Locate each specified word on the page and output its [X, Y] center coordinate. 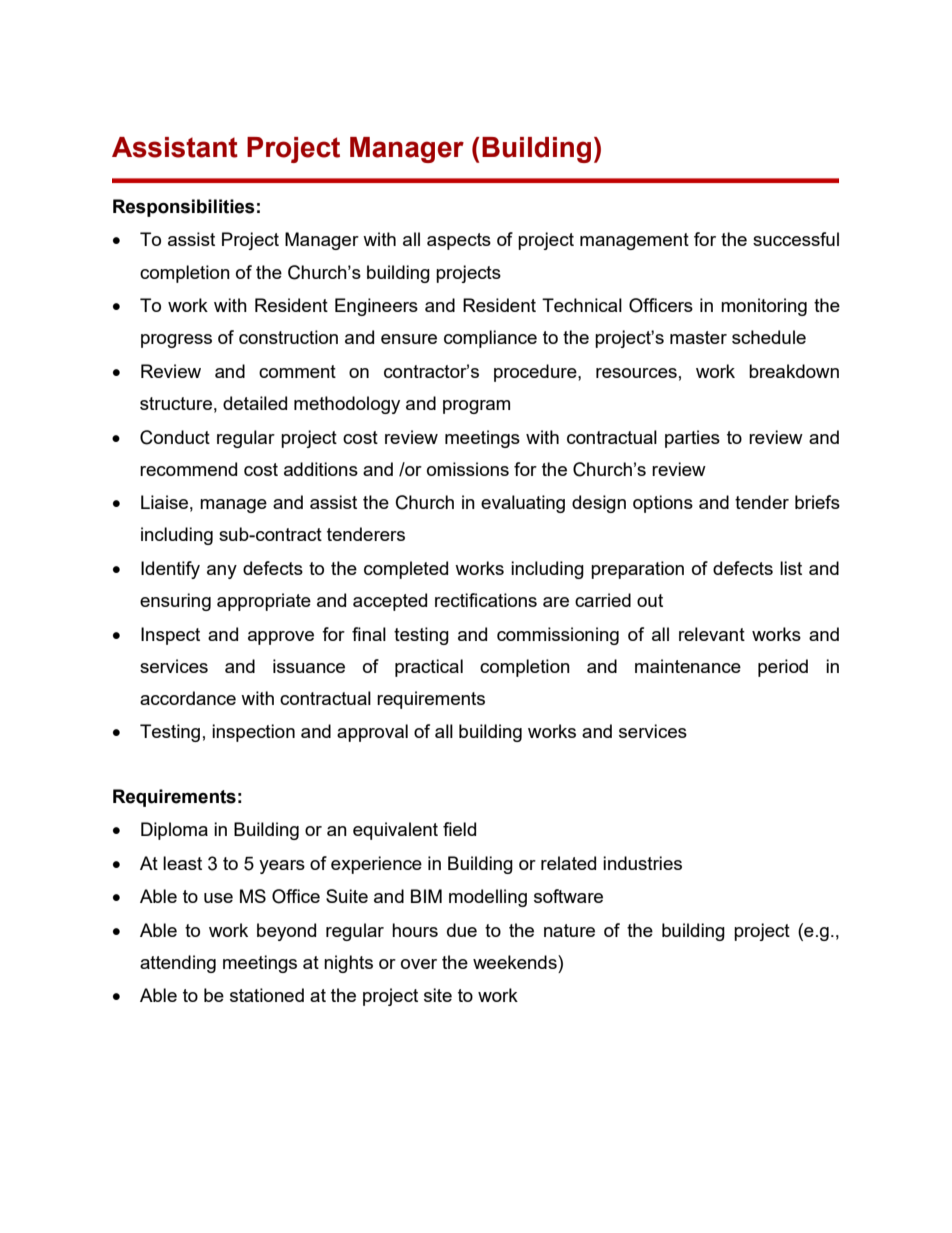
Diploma [174, 831]
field [459, 829]
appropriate [264, 602]
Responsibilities [184, 208]
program [476, 407]
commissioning [558, 636]
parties [692, 439]
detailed [255, 403]
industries [642, 863]
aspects [459, 241]
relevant [712, 634]
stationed [267, 995]
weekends [516, 962]
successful [796, 239]
